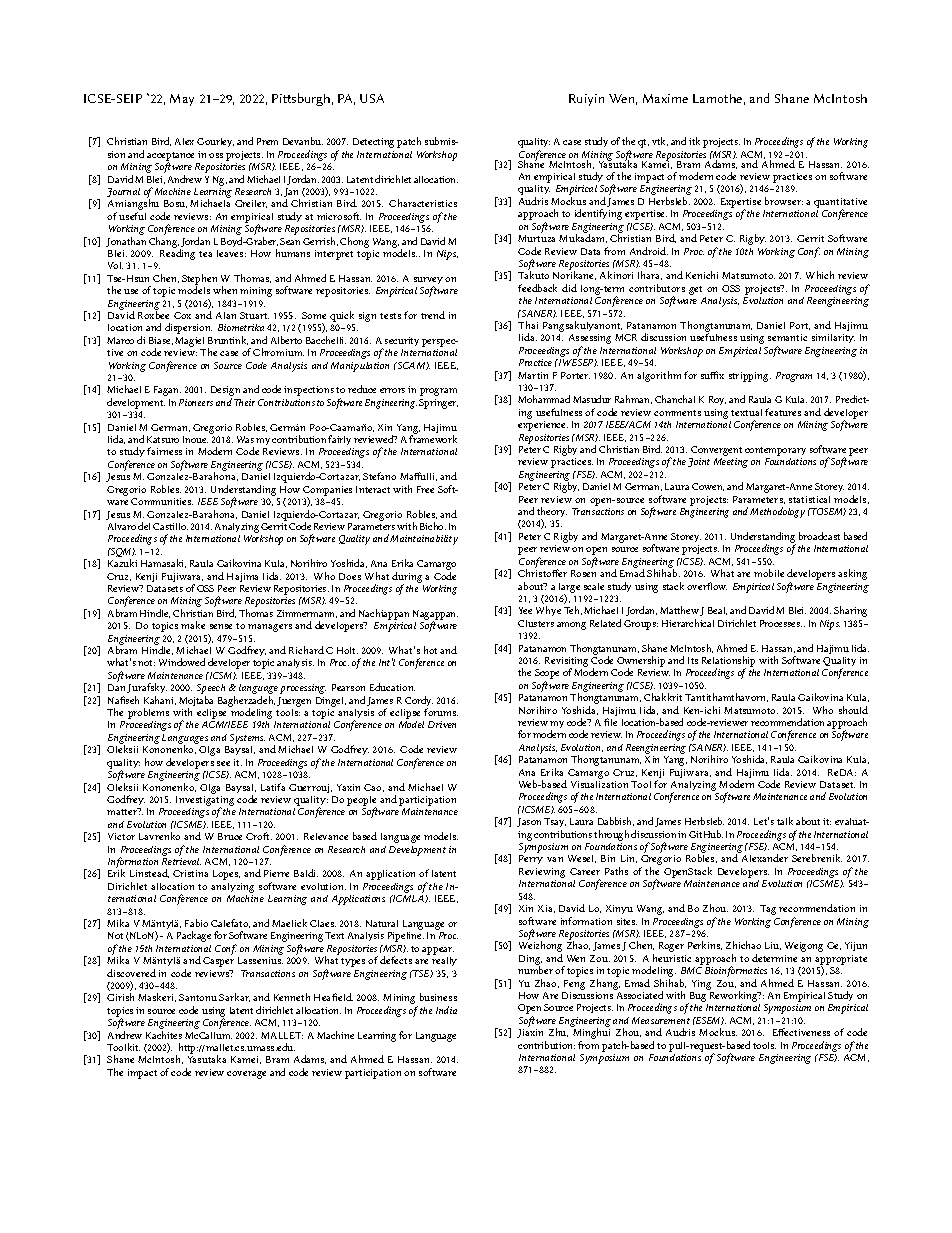 The height and width of the screenshot is (1233, 952). Describe the element at coordinates (373, 143) in the screenshot. I see `Detecting` at that location.
